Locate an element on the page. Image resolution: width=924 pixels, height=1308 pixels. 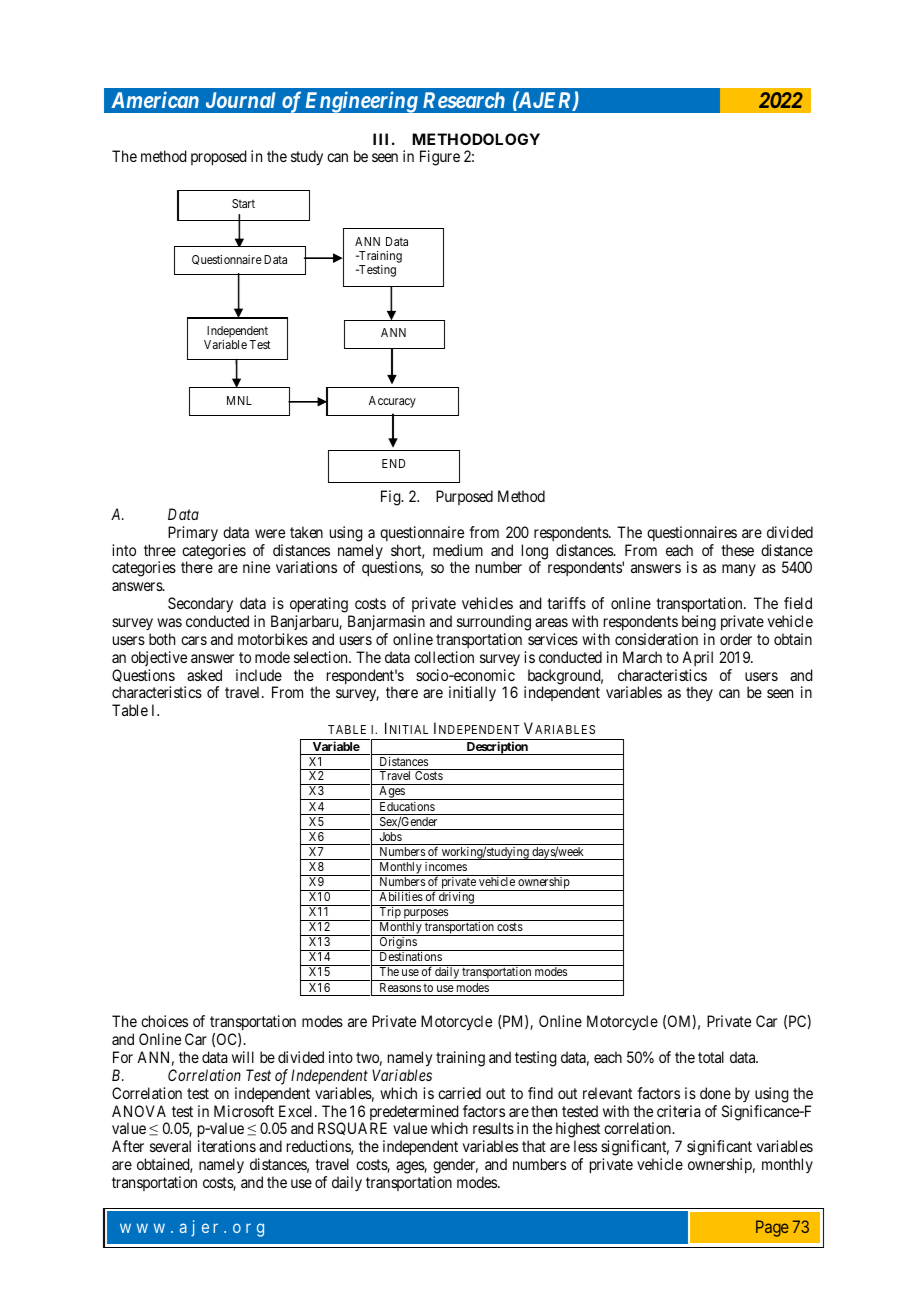
asked is located at coordinates (204, 675).
